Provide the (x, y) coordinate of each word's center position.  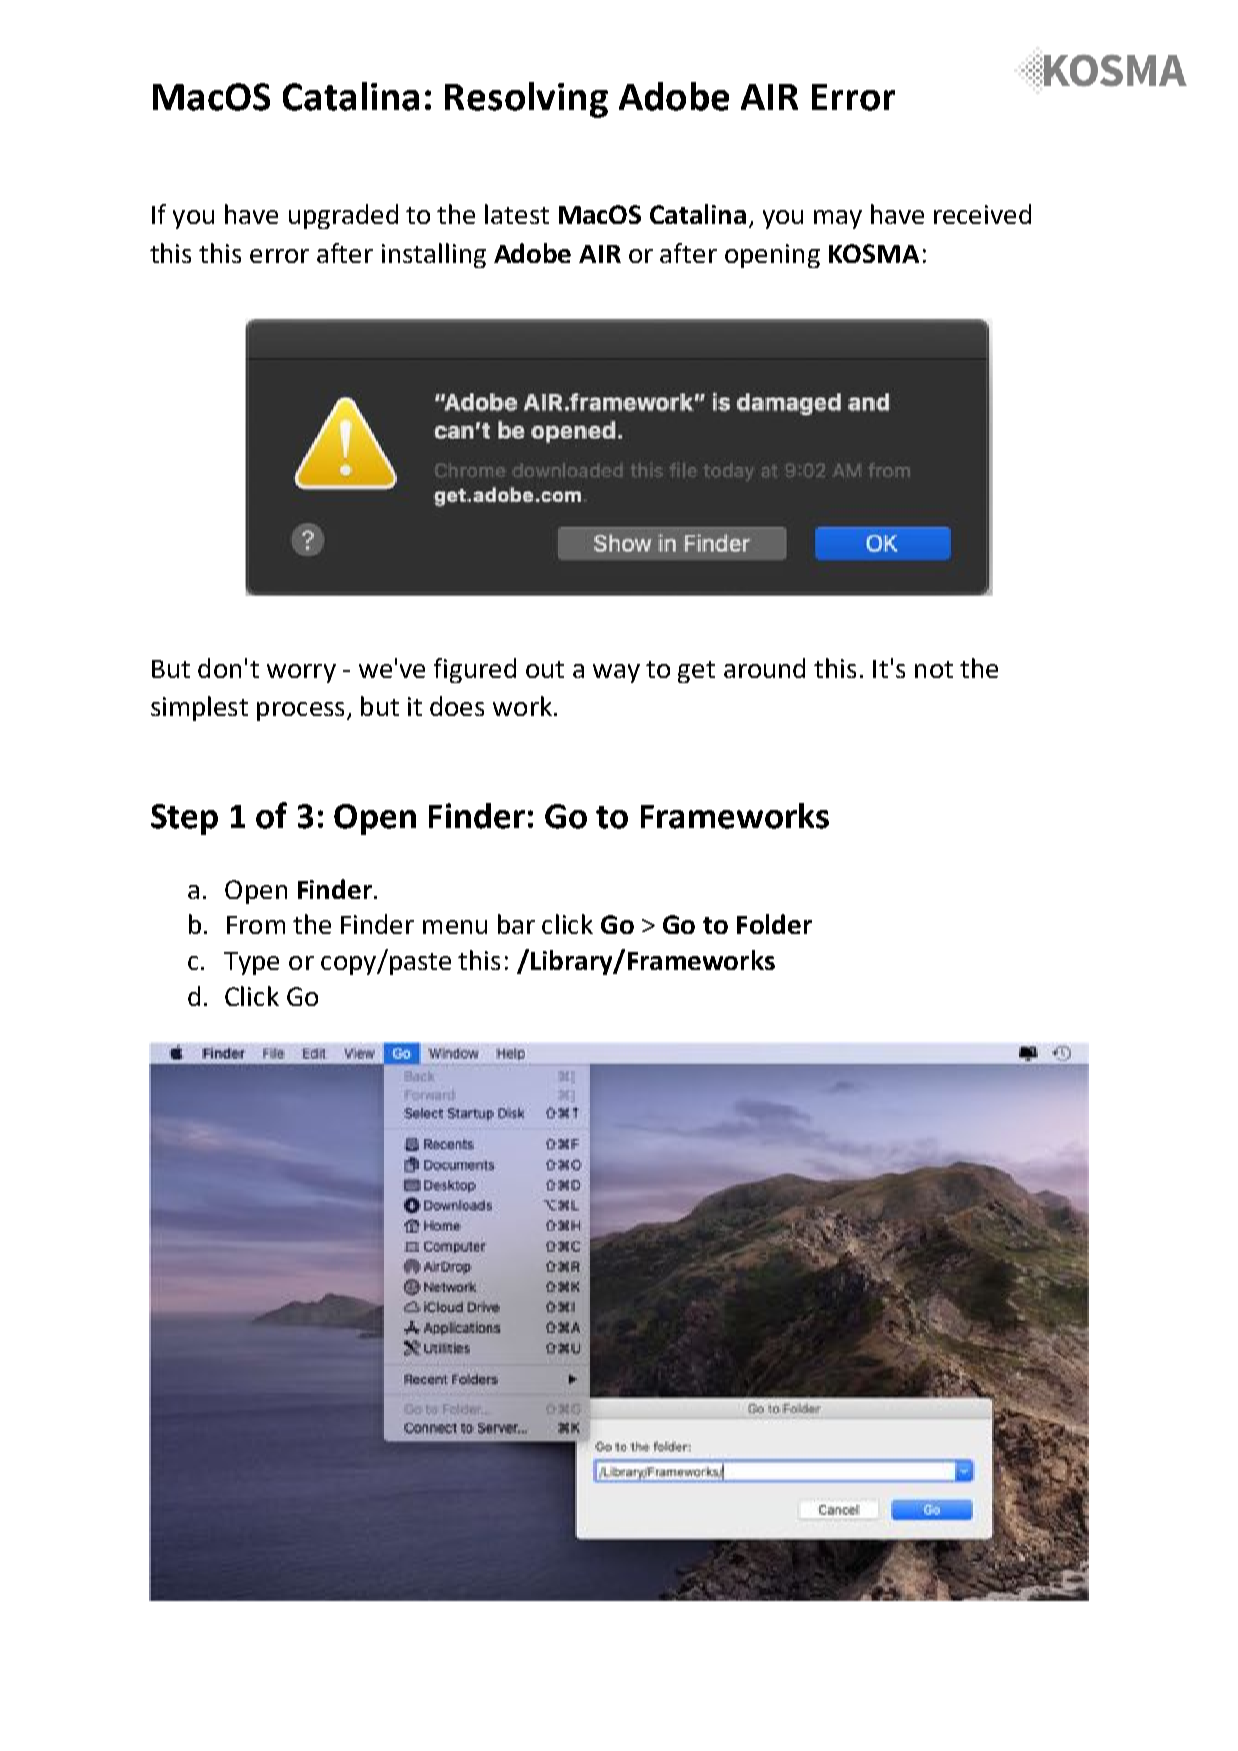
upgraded (343, 216)
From (256, 925)
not (934, 669)
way (616, 673)
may (838, 219)
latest (517, 214)
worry (301, 673)
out (545, 669)
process (300, 711)
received (982, 214)
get (696, 672)
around (764, 668)
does (457, 706)
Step (184, 819)
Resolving (526, 100)
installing (434, 255)
